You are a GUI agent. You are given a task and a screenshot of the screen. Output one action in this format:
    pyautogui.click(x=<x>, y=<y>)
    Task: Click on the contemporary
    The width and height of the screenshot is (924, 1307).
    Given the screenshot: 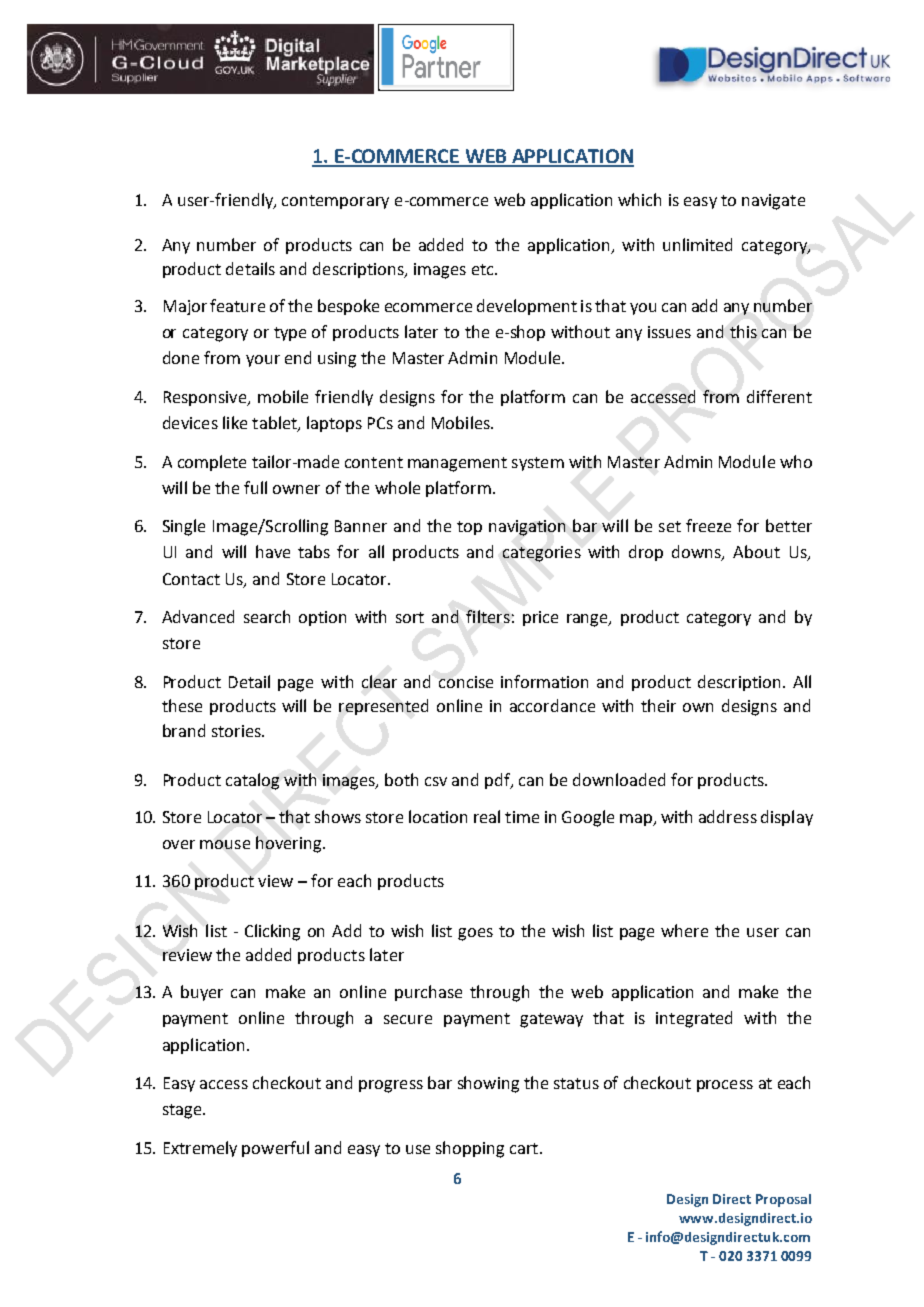 What is the action you would take?
    pyautogui.click(x=335, y=202)
